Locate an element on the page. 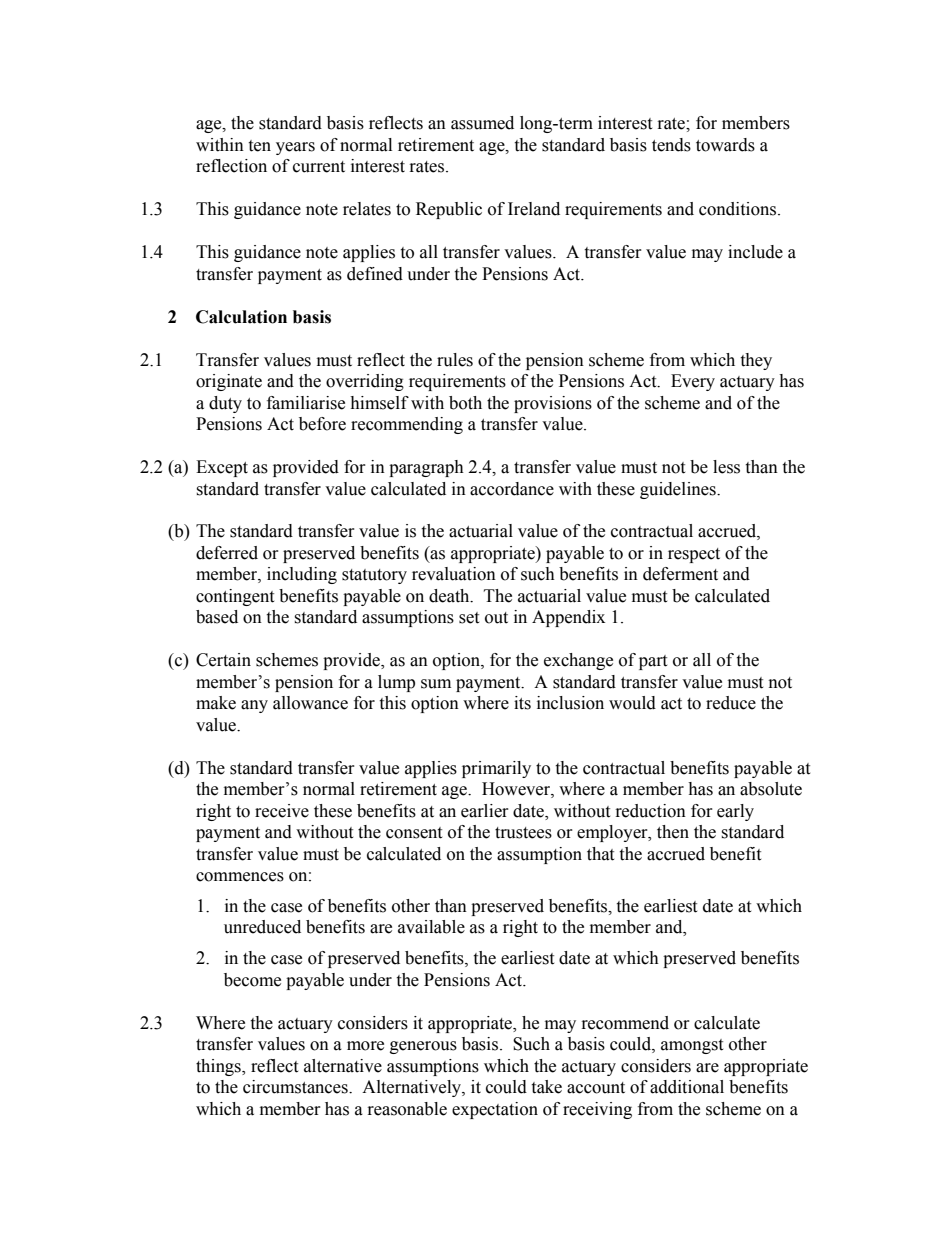  including is located at coordinates (302, 575).
